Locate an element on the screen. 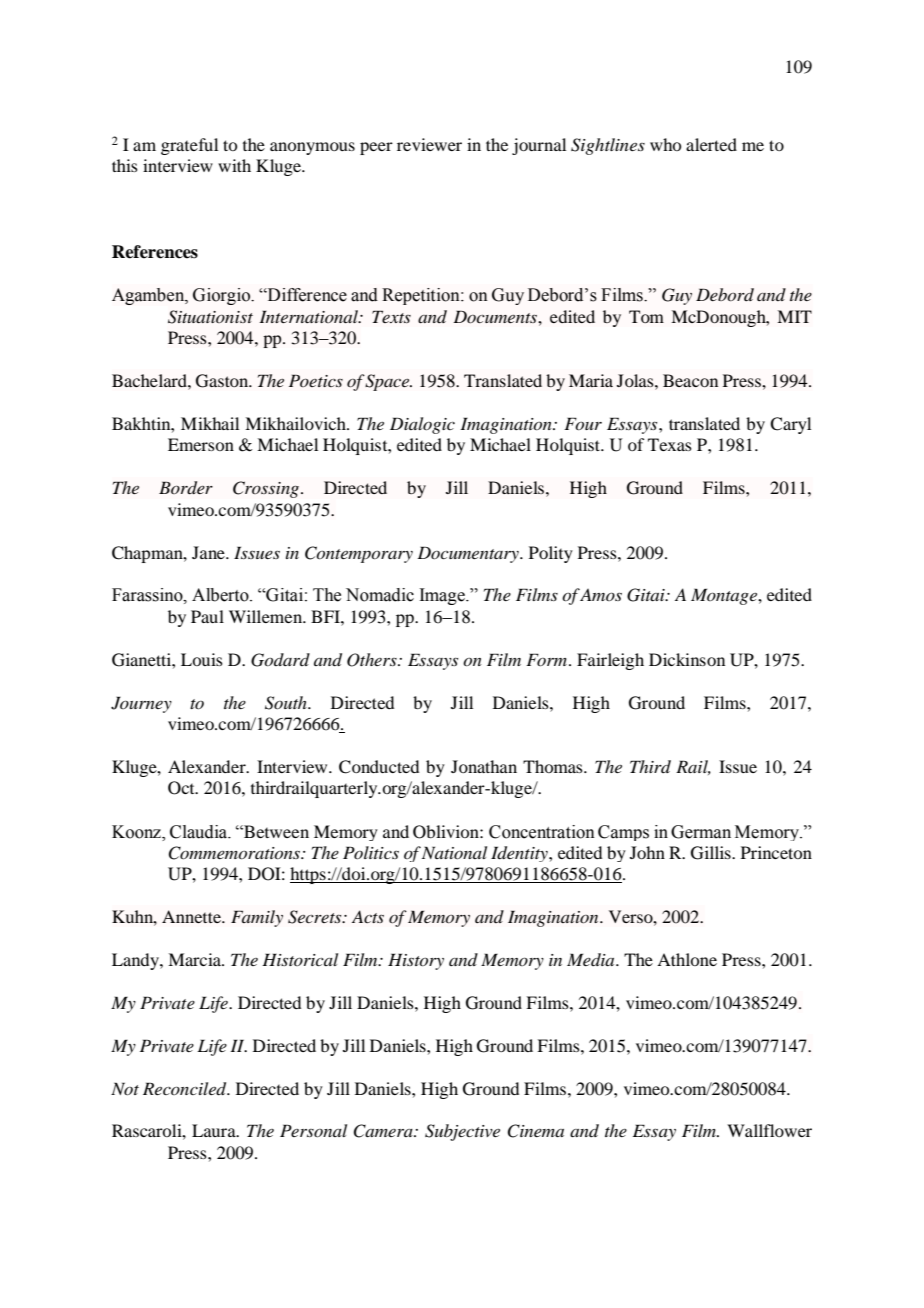 The image size is (924, 1308). reviewer is located at coordinates (429, 144).
